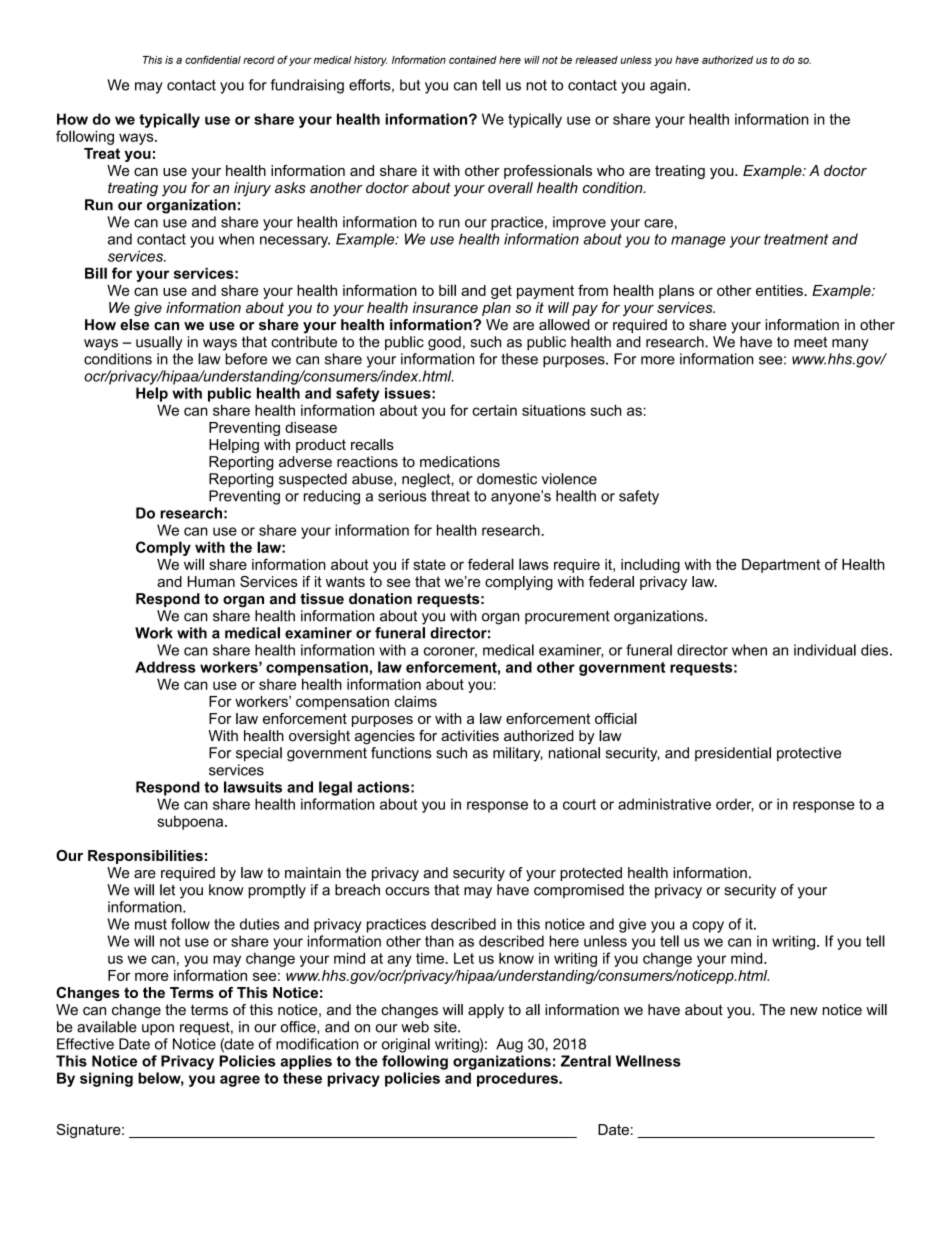 Image resolution: width=952 pixels, height=1233 pixels. Describe the element at coordinates (509, 1045) in the screenshot. I see `Aug` at that location.
